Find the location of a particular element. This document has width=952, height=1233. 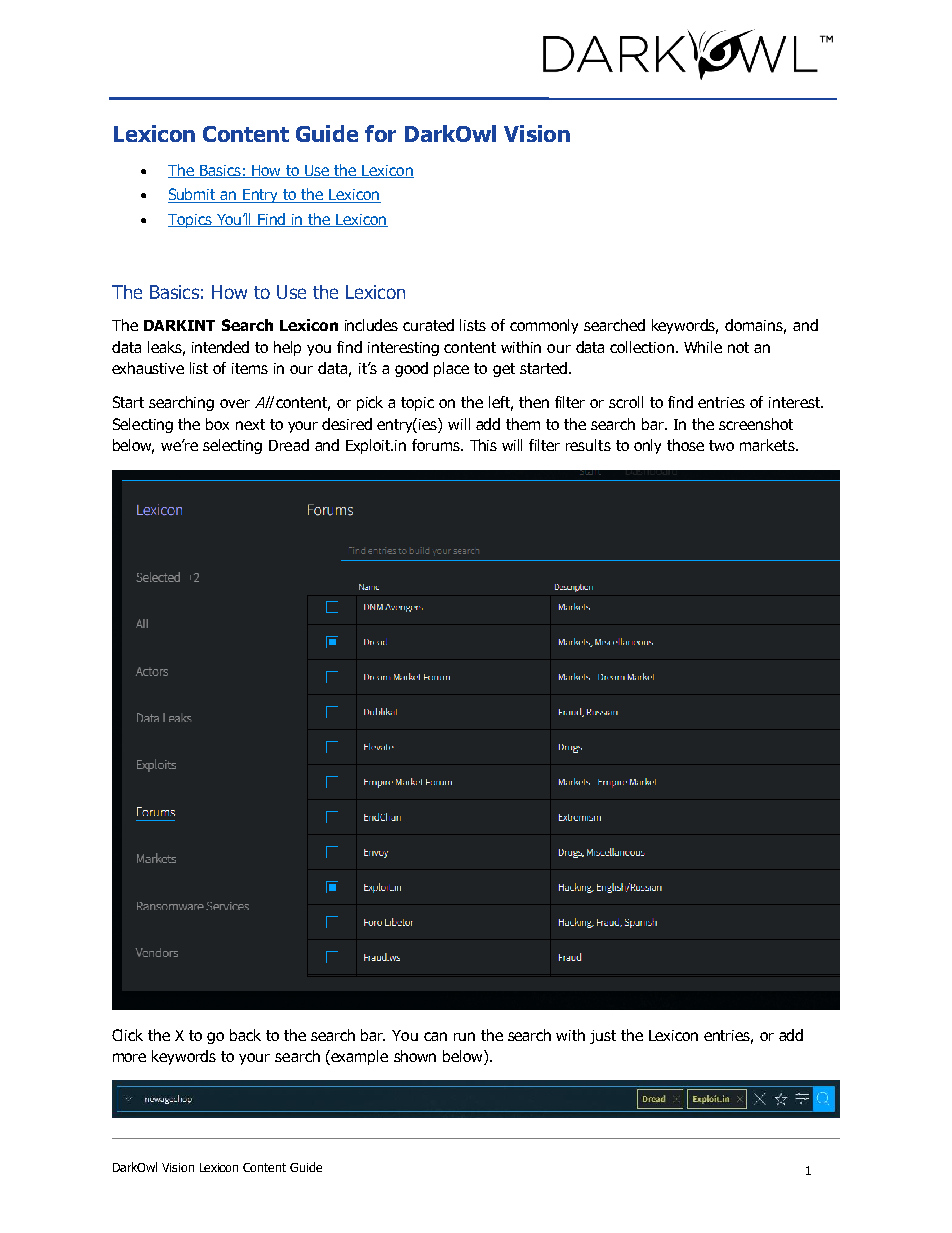

those is located at coordinates (685, 445).
